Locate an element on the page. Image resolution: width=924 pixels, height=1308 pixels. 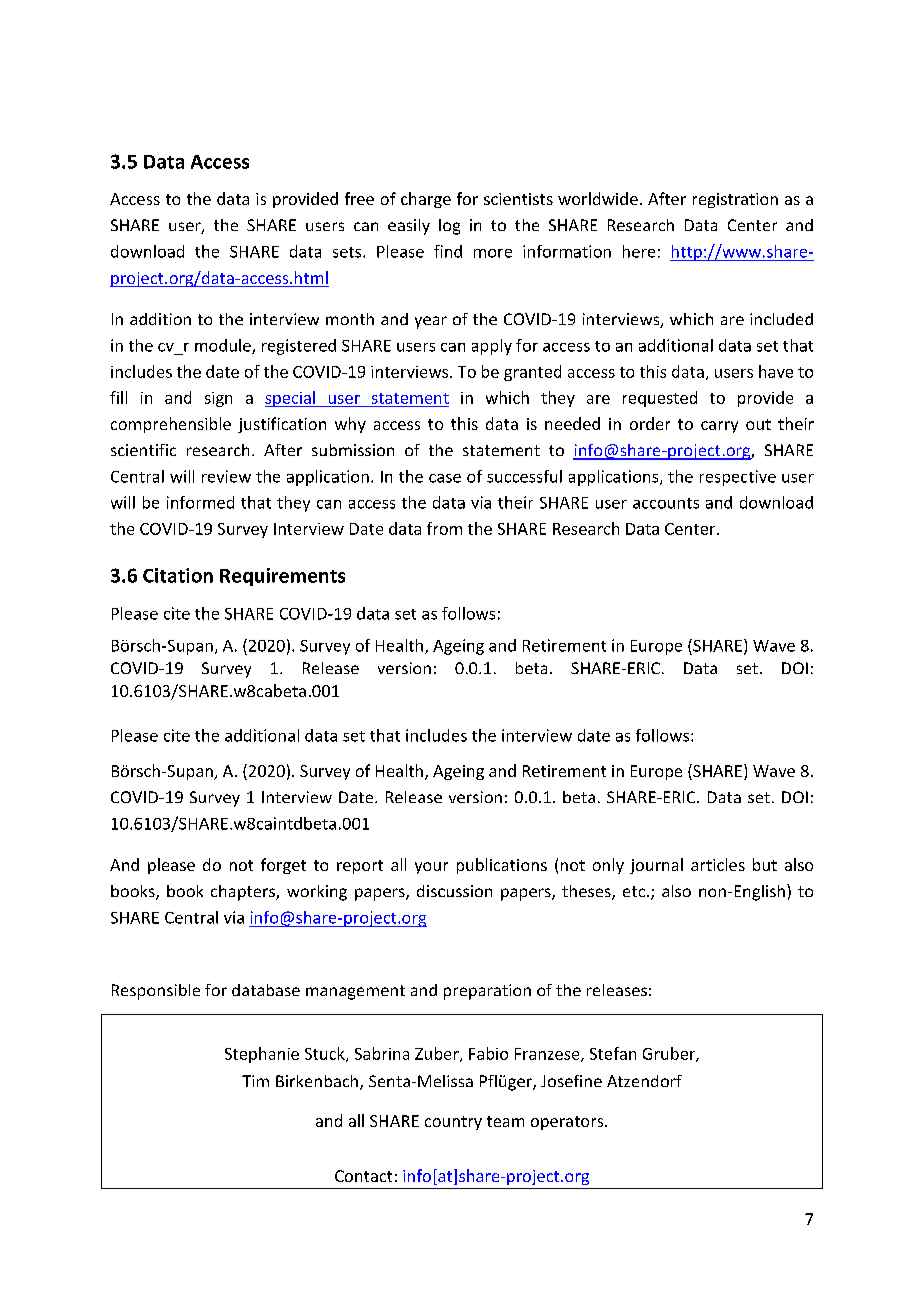
etc is located at coordinates (634, 891).
